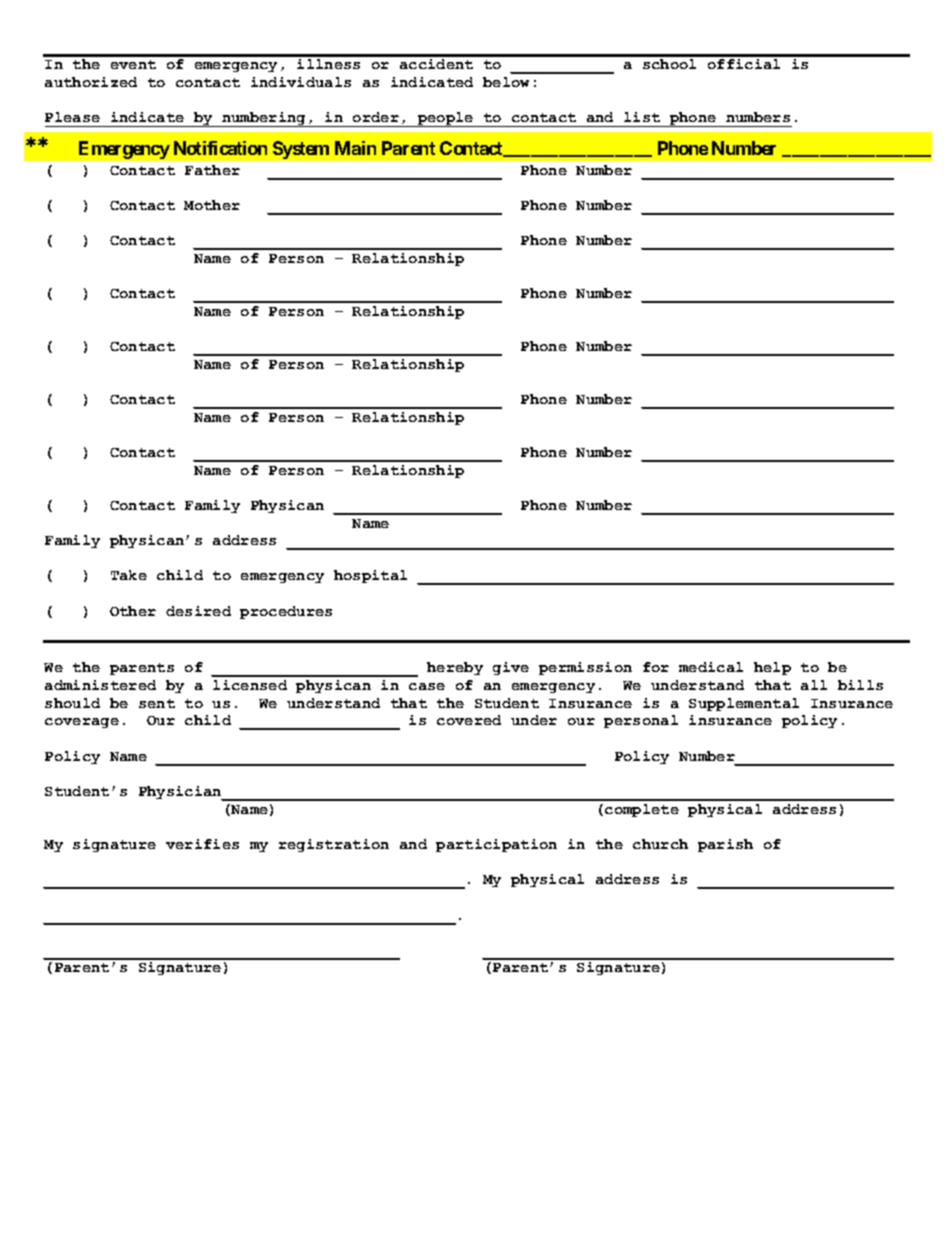 The width and height of the page is (952, 1233). What do you see at coordinates (496, 845) in the page?
I see `participation` at bounding box center [496, 845].
